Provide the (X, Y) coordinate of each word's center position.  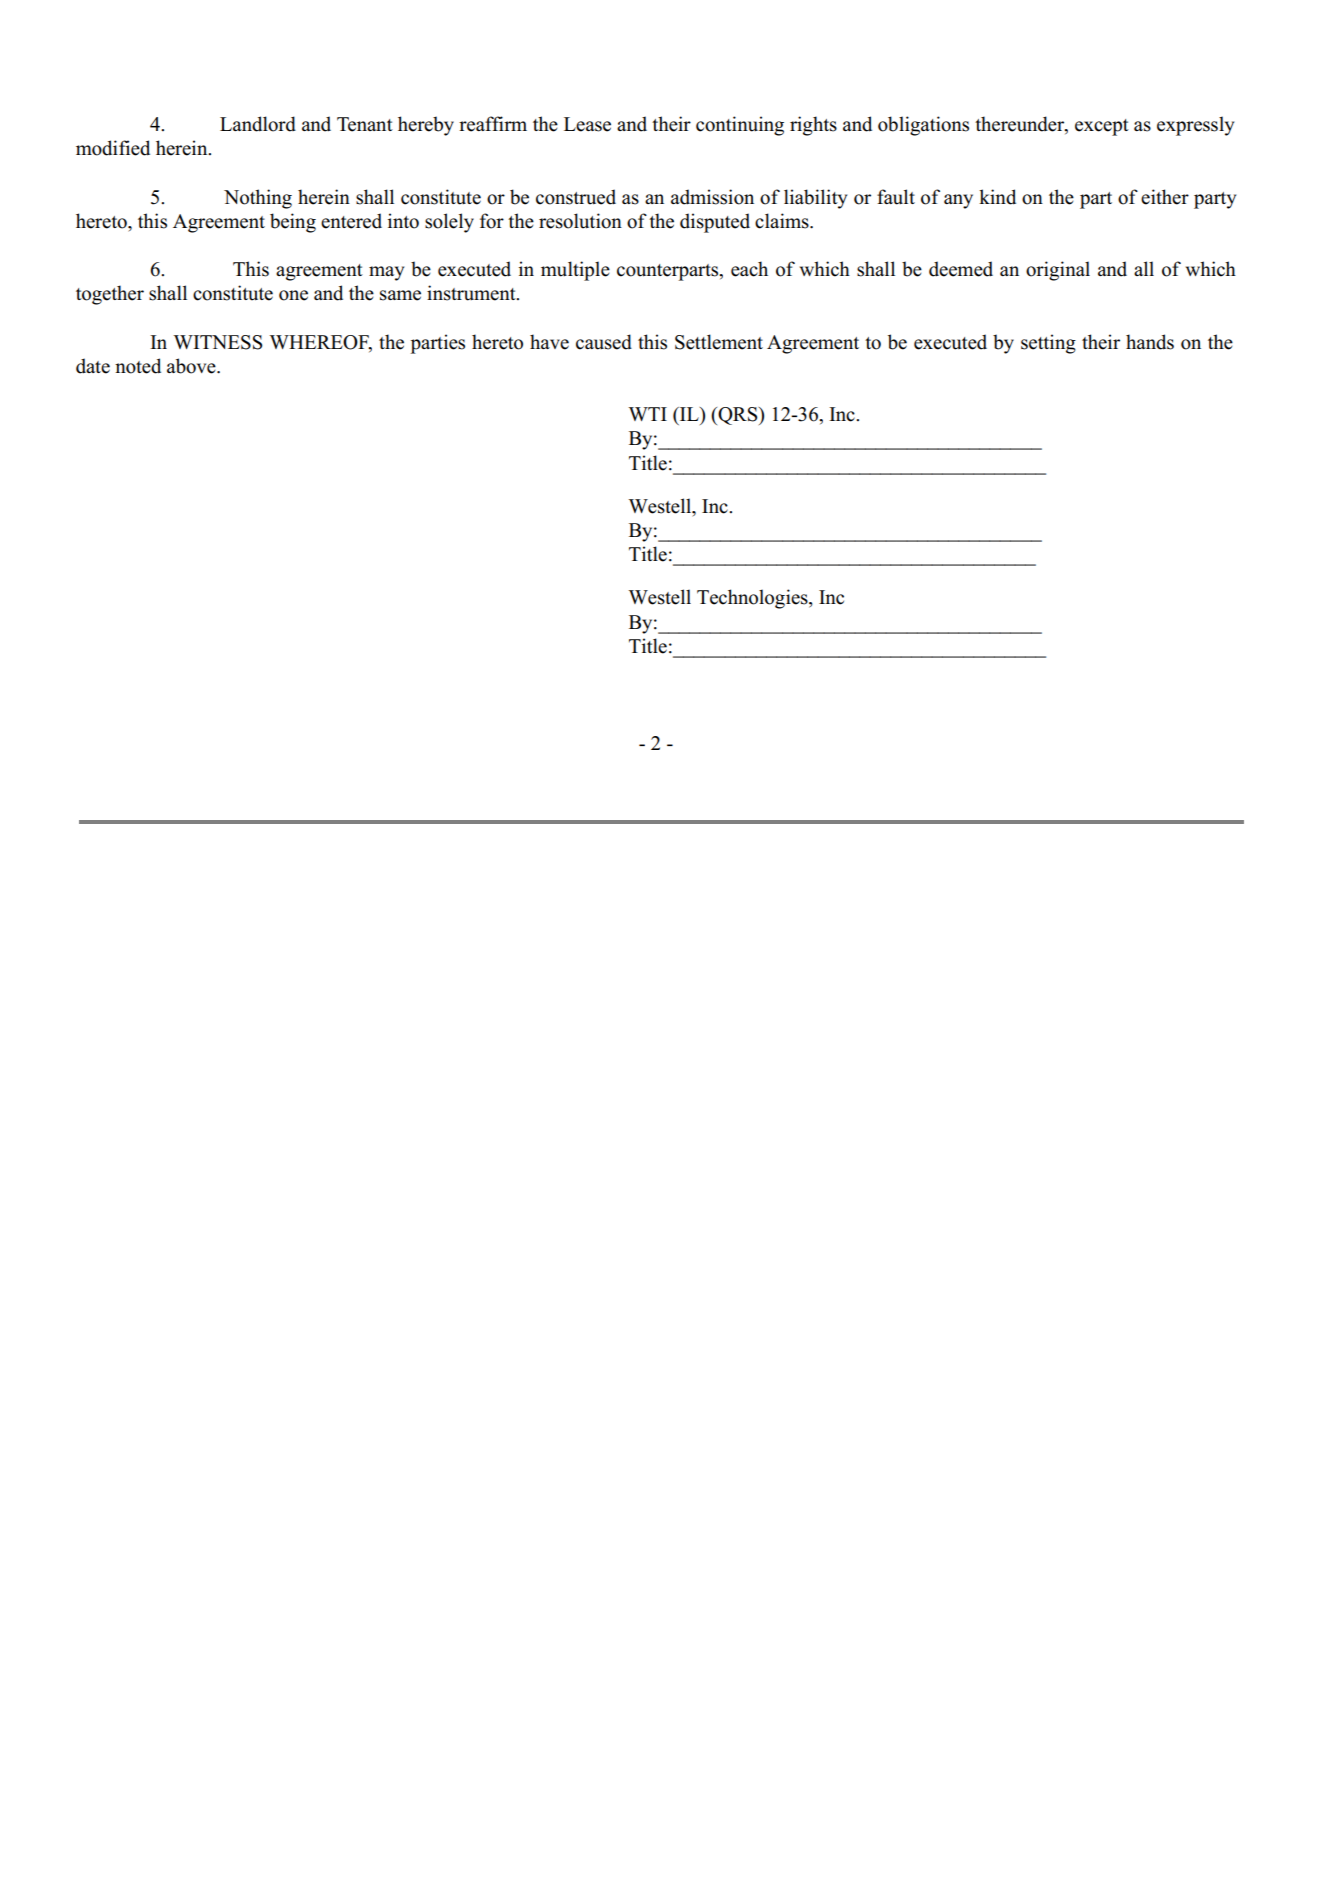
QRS (738, 416)
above (192, 366)
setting (1048, 344)
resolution (580, 221)
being (293, 223)
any (958, 201)
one (293, 295)
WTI (648, 414)
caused (604, 342)
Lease (587, 124)
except (1102, 127)
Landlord (258, 124)
